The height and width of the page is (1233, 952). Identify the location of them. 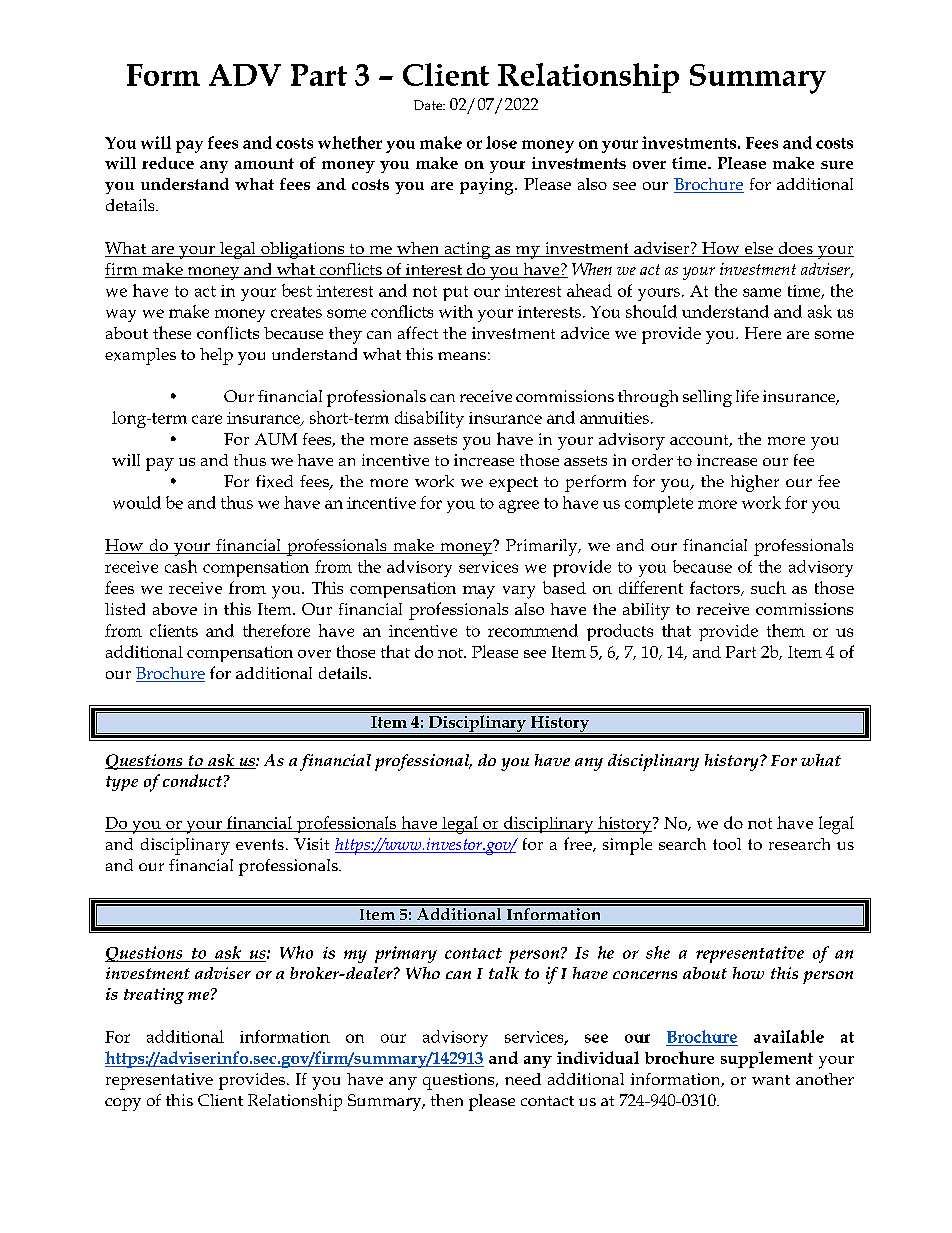
(786, 630).
